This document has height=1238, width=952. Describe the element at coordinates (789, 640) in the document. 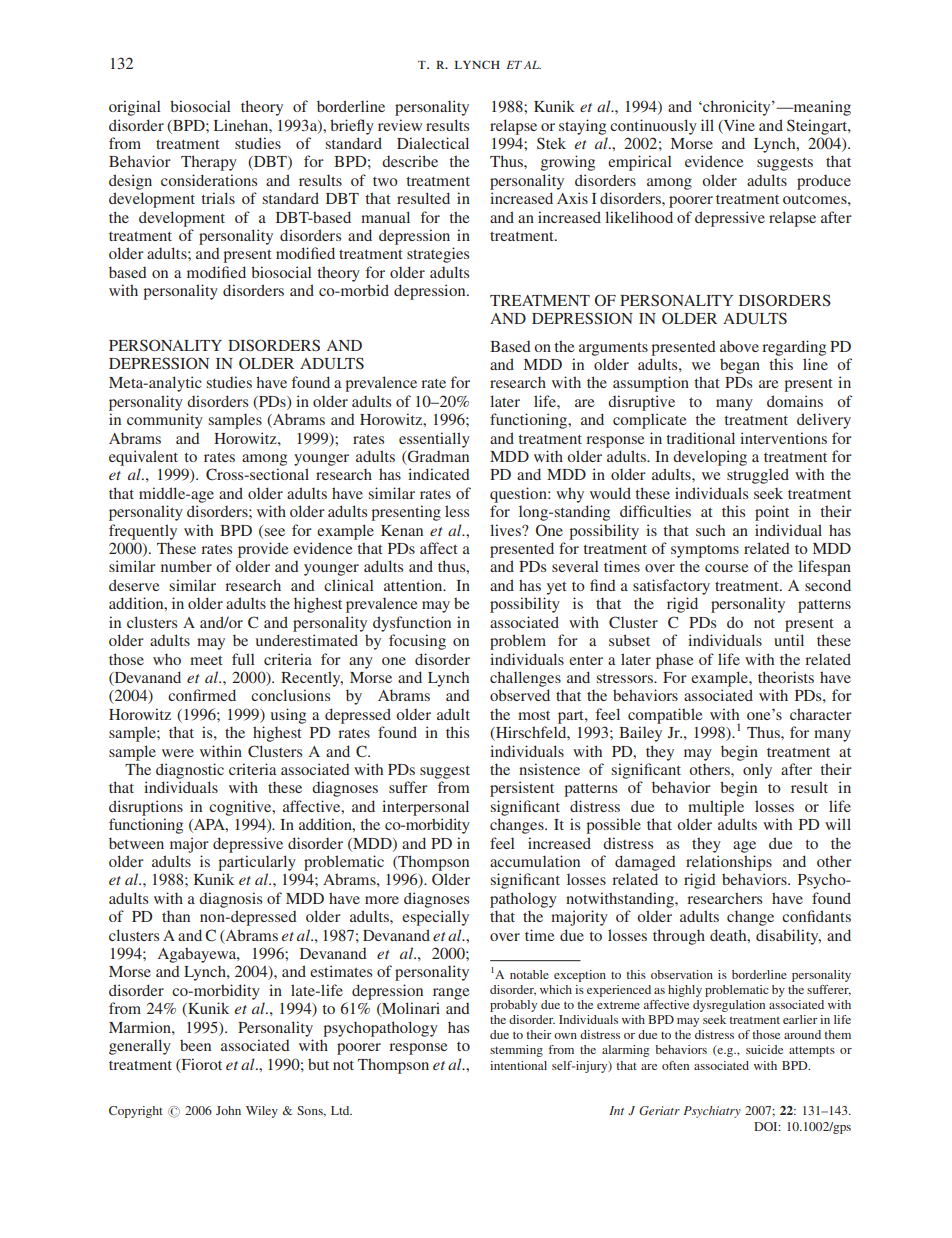

I see `until` at that location.
